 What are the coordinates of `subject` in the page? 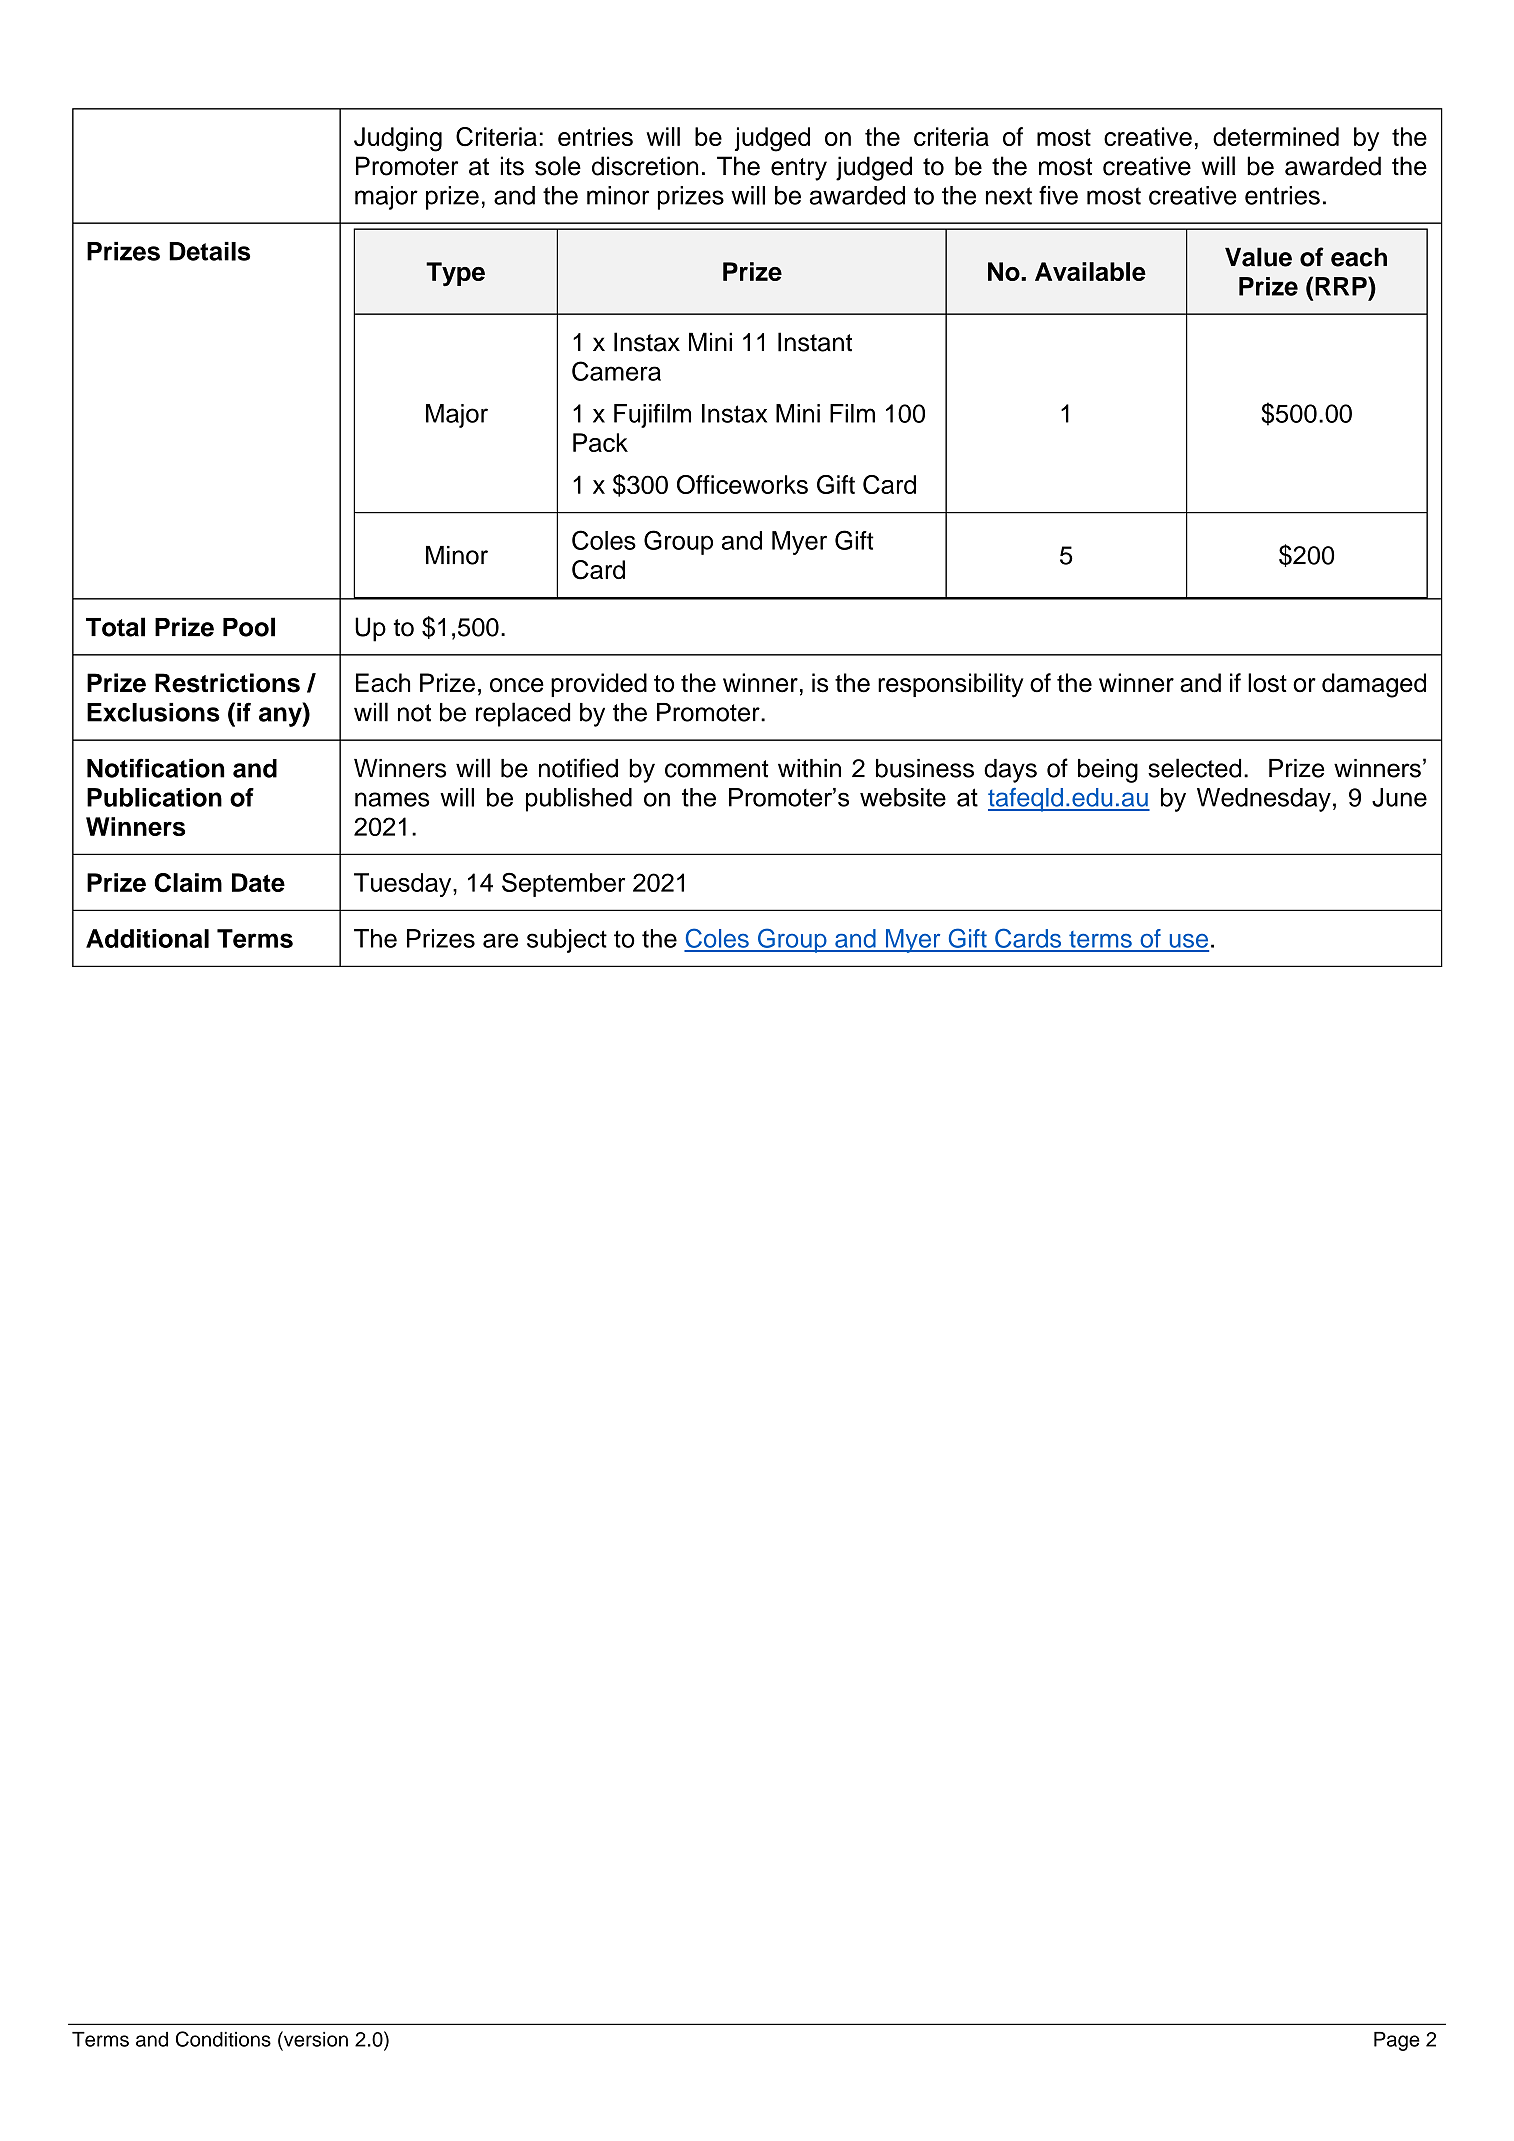 It's located at (567, 941).
